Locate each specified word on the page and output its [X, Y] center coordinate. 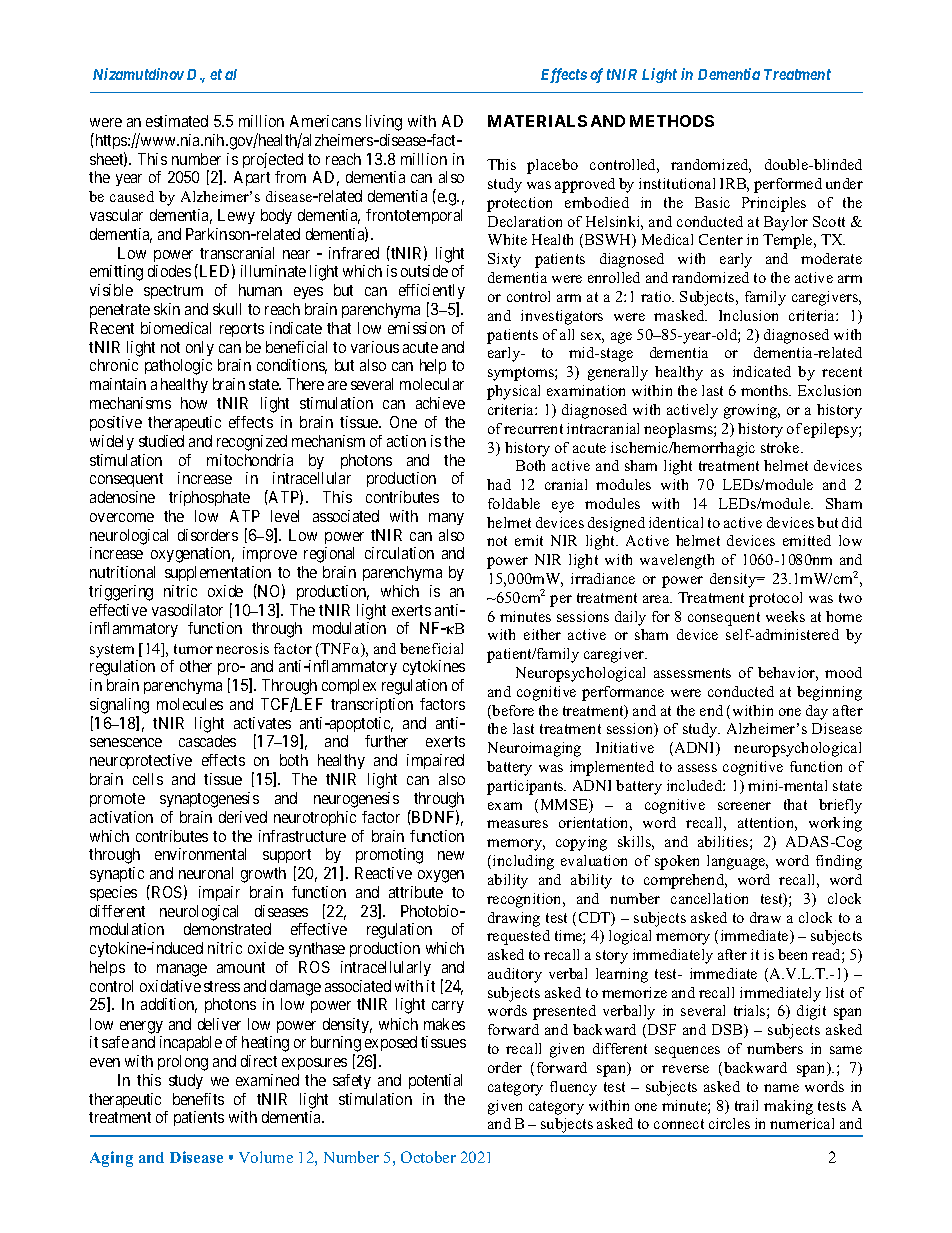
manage [182, 970]
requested [518, 937]
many [446, 519]
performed [788, 185]
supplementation [218, 575]
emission [416, 328]
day [817, 712]
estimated [177, 121]
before [512, 712]
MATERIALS [537, 121]
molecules [190, 704]
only [200, 348]
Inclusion [748, 315]
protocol [775, 599]
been [792, 954]
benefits [198, 1099]
